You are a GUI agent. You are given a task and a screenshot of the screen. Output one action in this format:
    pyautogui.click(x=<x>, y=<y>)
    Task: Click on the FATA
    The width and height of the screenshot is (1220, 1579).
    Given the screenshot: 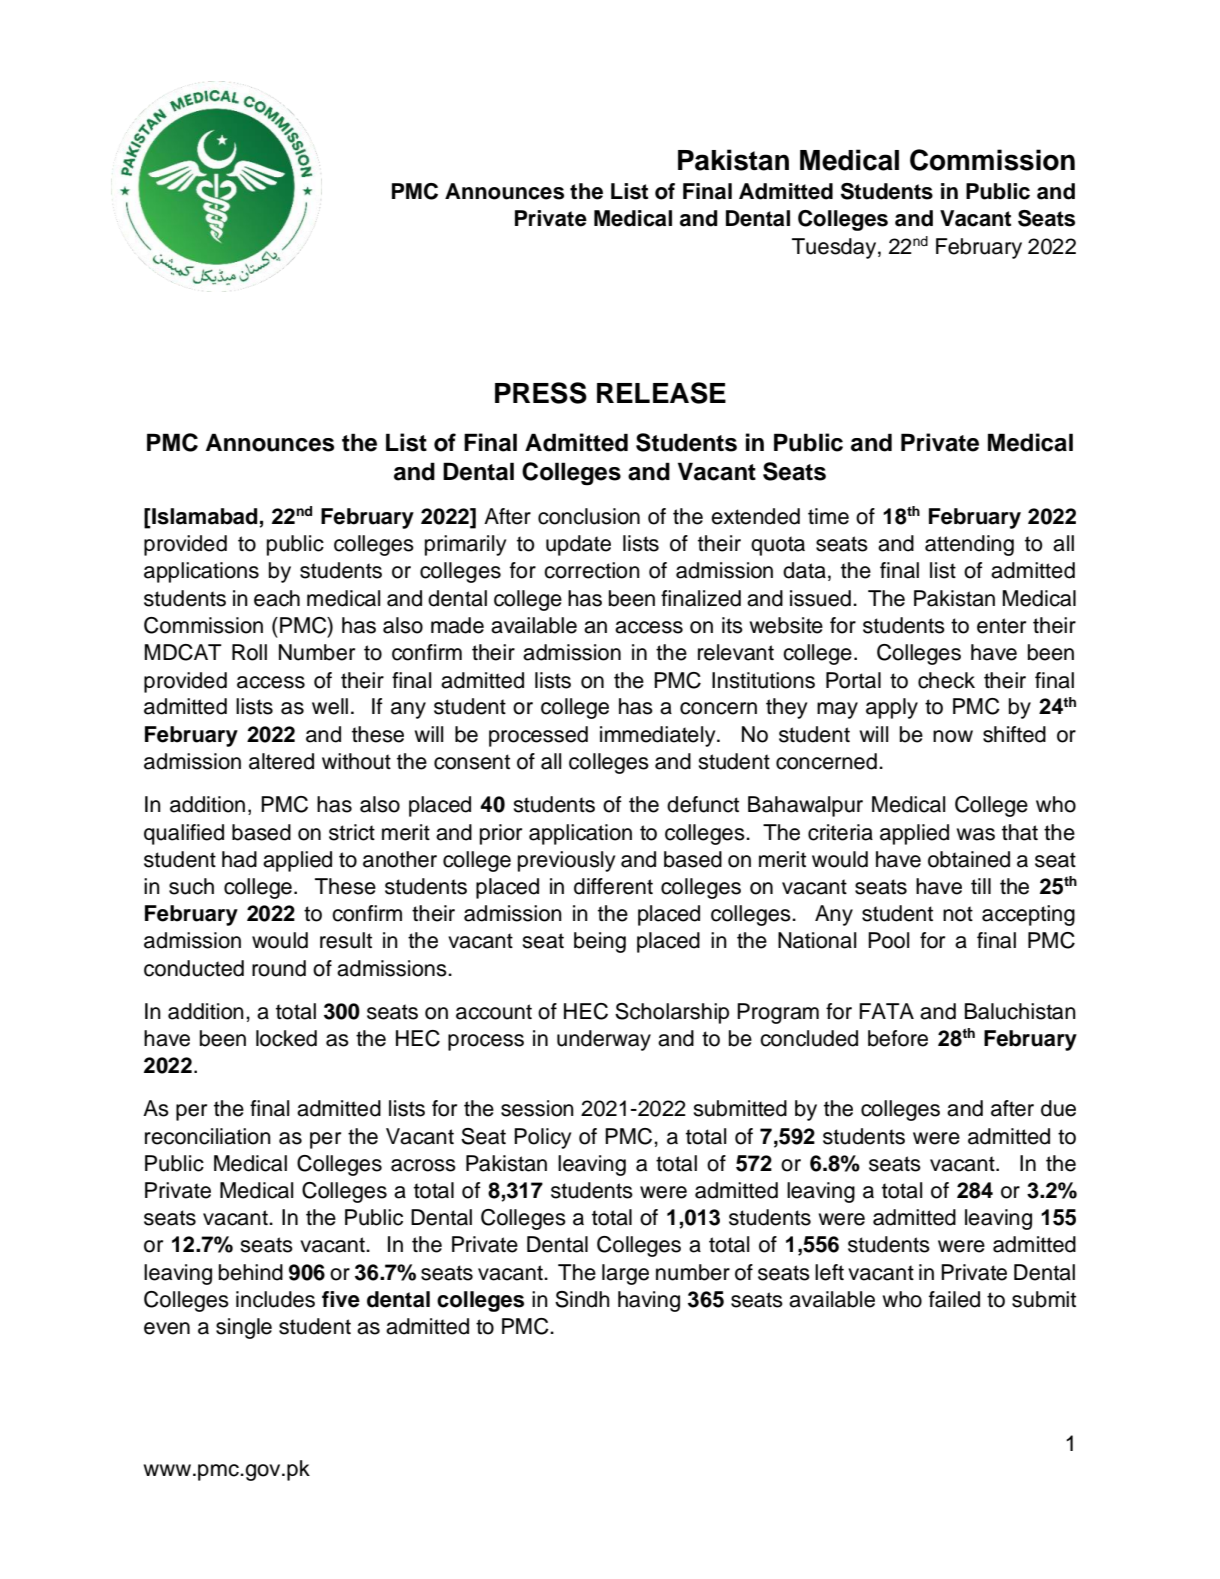 What is the action you would take?
    pyautogui.click(x=886, y=1011)
